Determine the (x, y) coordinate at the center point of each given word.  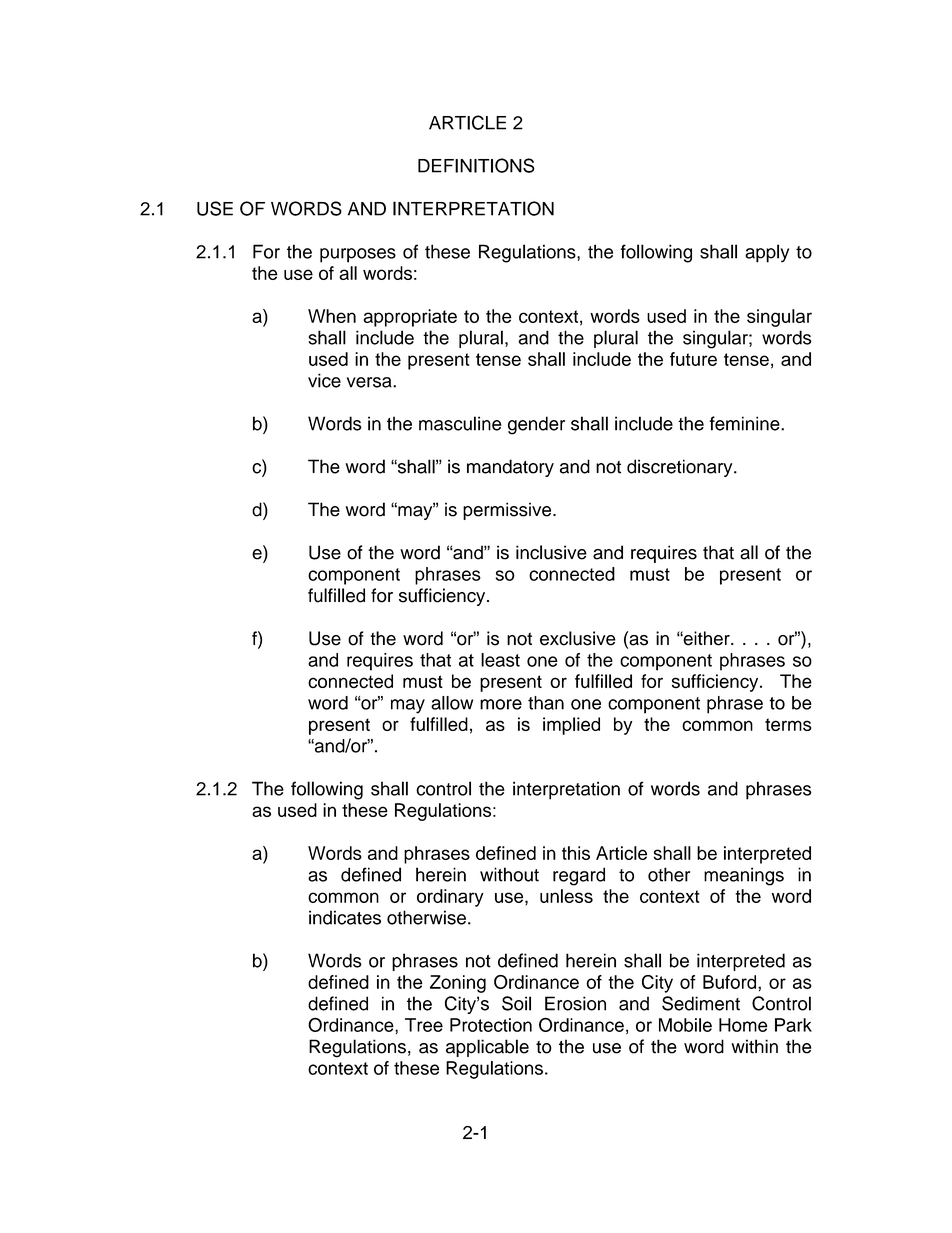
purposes (358, 255)
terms (788, 724)
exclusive (578, 638)
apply (767, 253)
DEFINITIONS (476, 165)
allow (452, 703)
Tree (424, 1025)
